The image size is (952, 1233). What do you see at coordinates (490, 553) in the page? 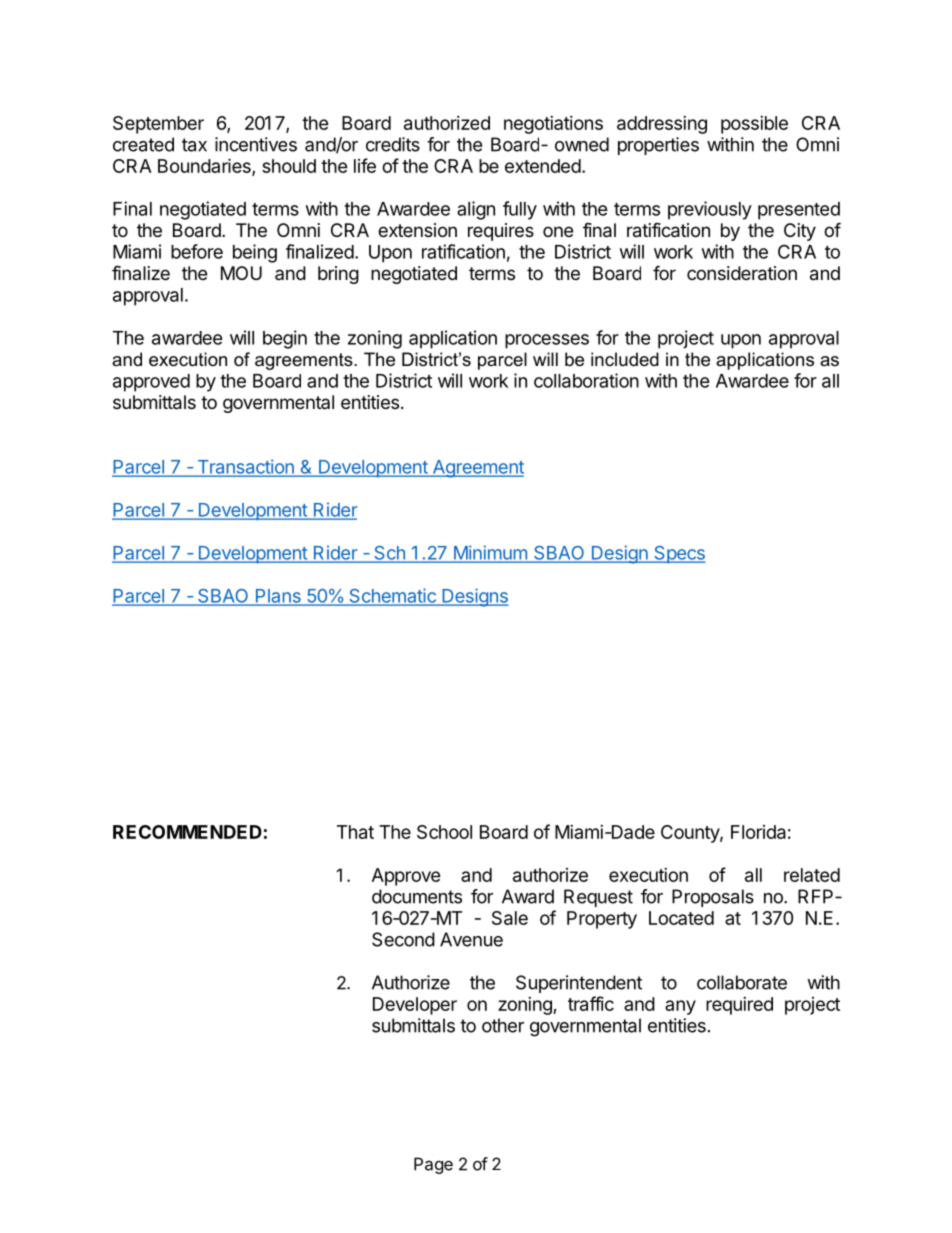
I see `Minimum` at bounding box center [490, 553].
